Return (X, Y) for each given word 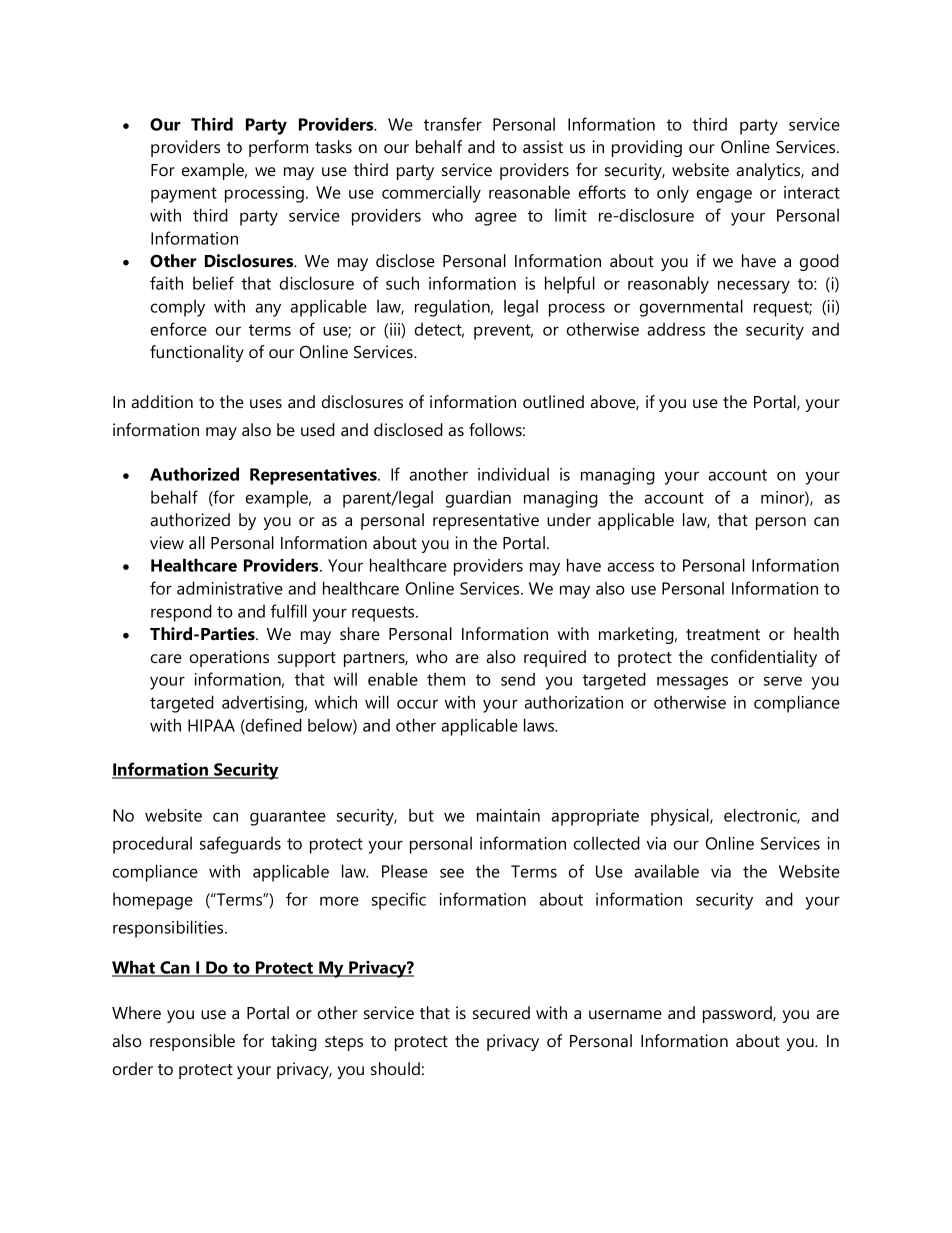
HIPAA (211, 725)
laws (540, 725)
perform (278, 148)
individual (513, 474)
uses (266, 403)
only (673, 194)
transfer (453, 124)
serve (783, 681)
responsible (192, 1042)
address (676, 329)
